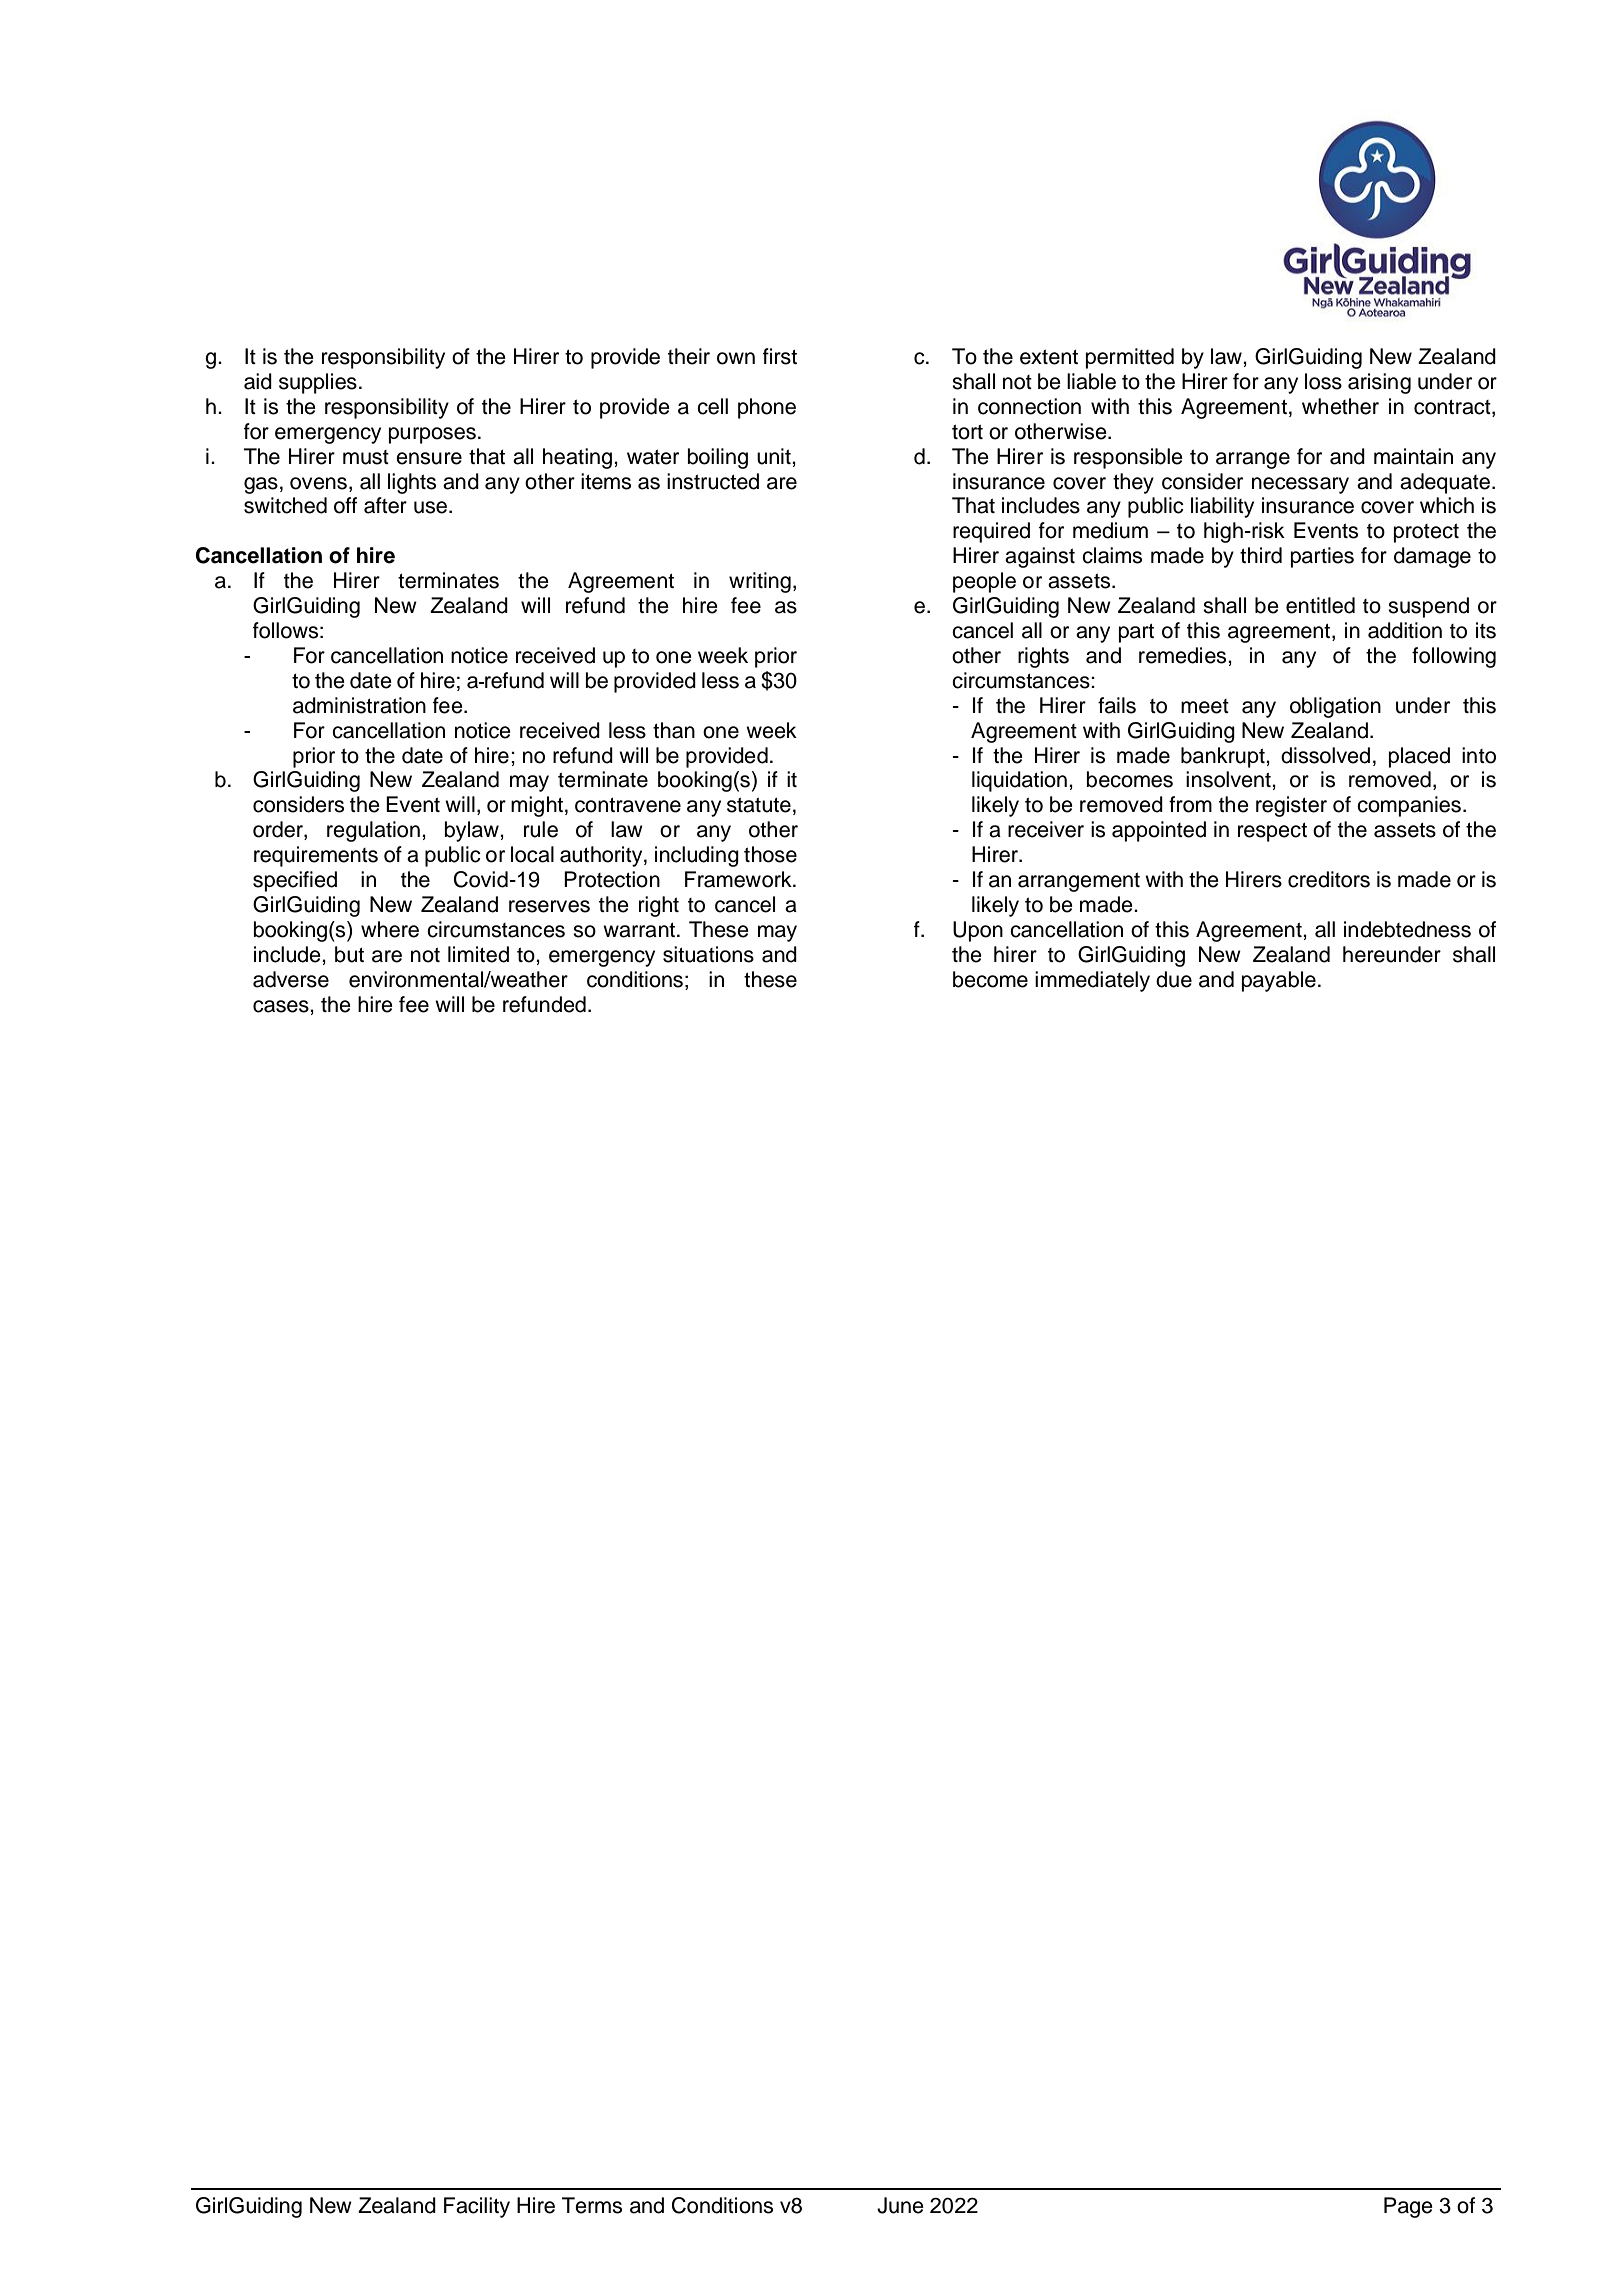 This document has width=1612, height=2279. I want to click on purposes, so click(432, 435).
